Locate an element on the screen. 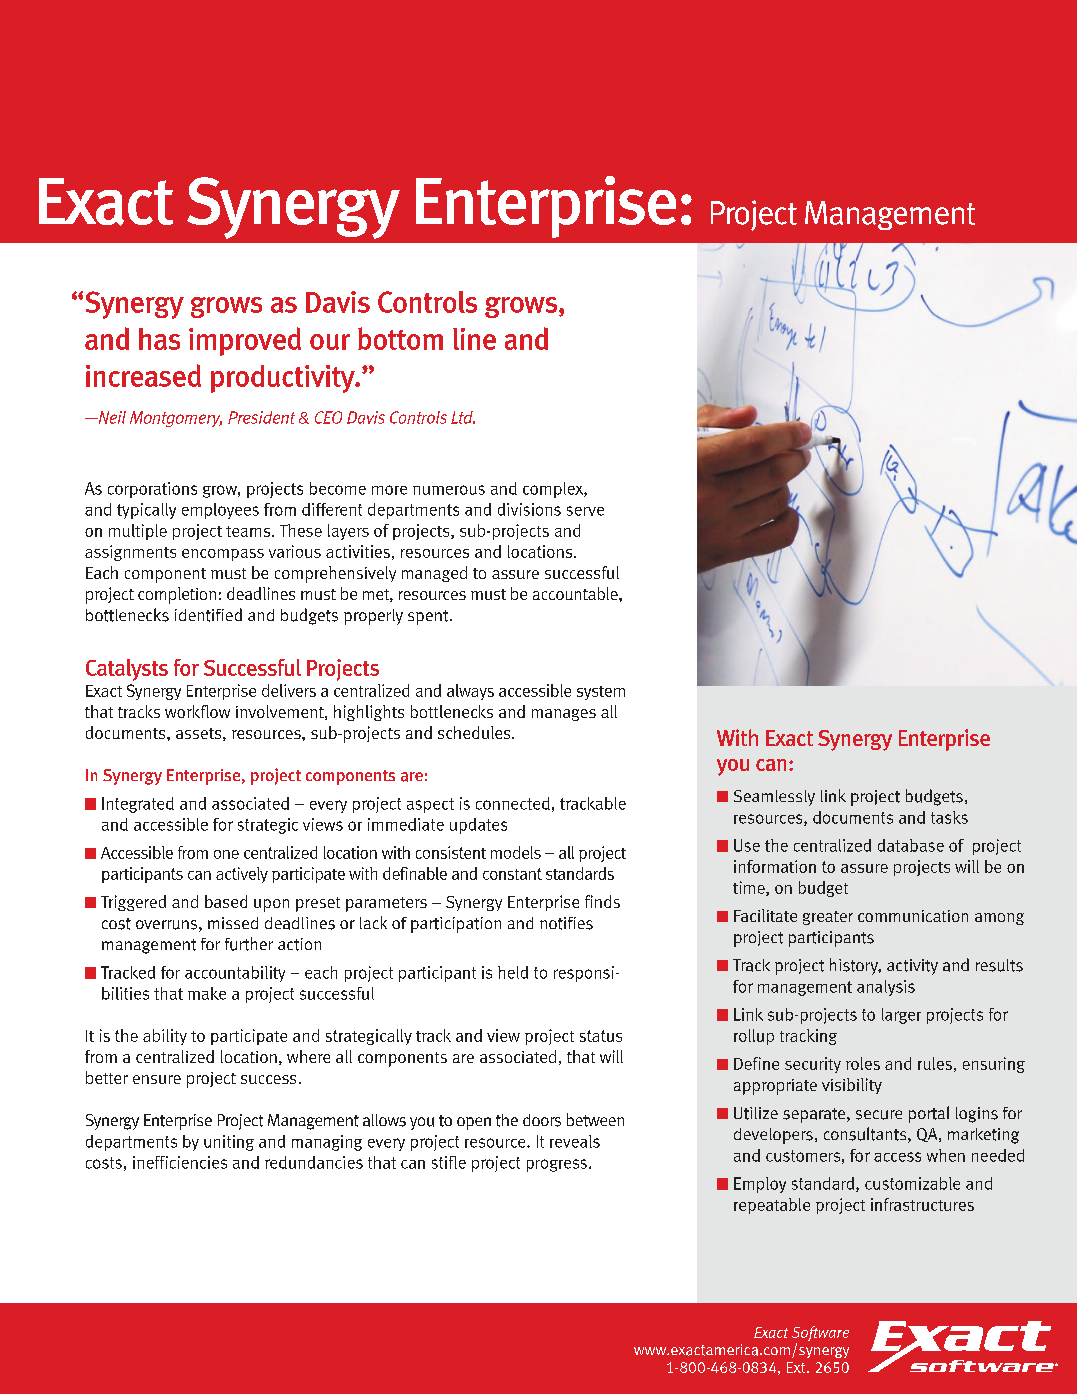  Software is located at coordinates (820, 1333).
